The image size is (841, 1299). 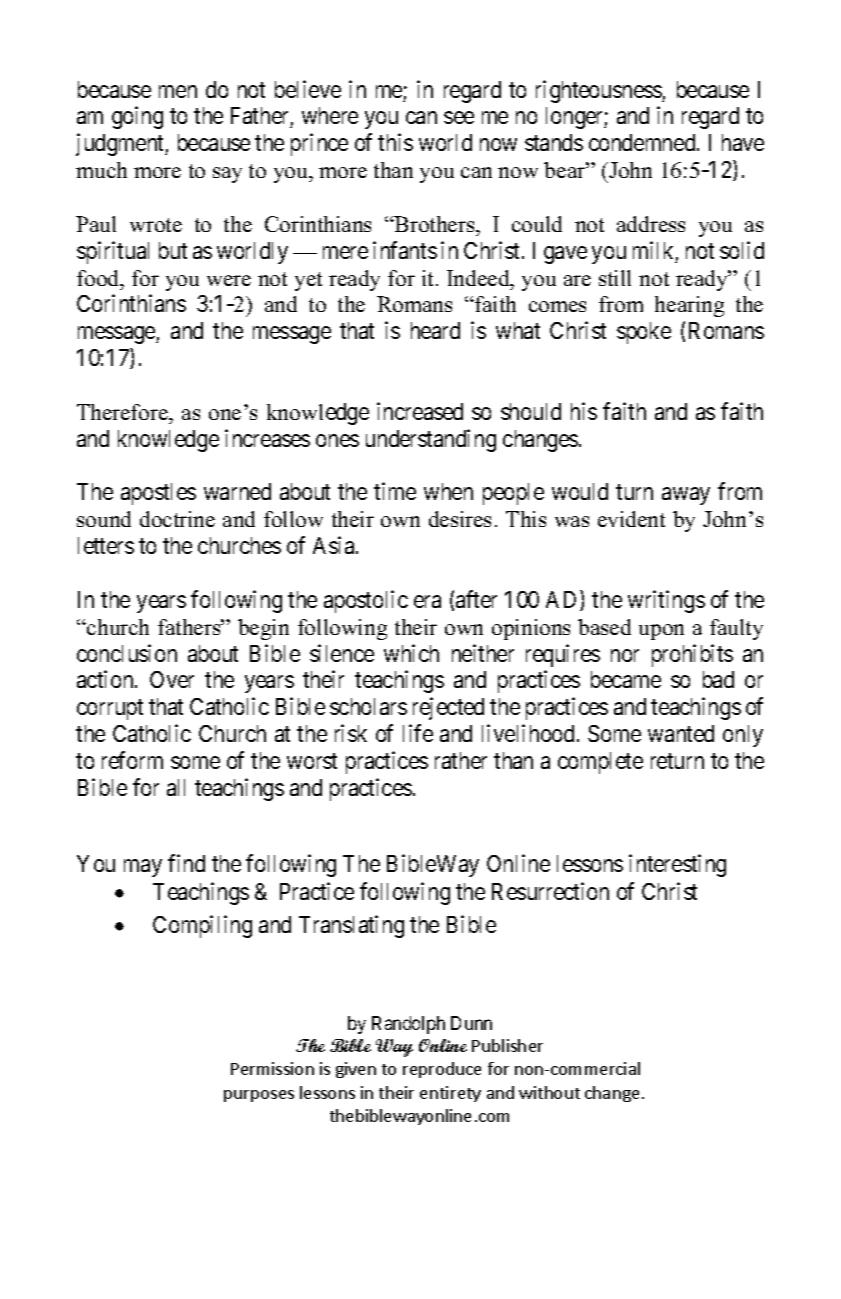 I want to click on condemned, so click(x=643, y=142).
